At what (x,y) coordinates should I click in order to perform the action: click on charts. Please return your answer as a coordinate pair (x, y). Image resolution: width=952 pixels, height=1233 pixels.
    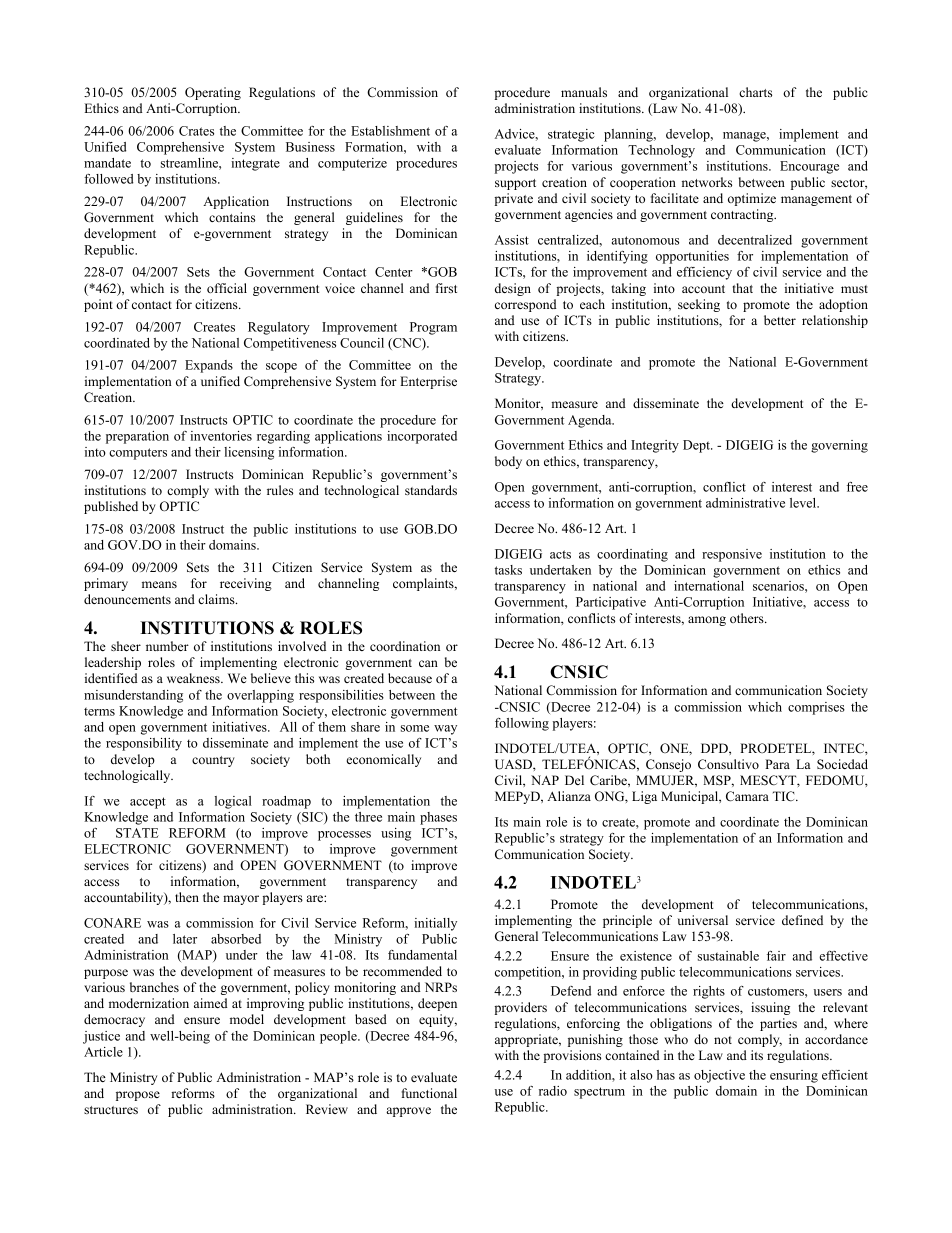
    Looking at the image, I should click on (755, 92).
